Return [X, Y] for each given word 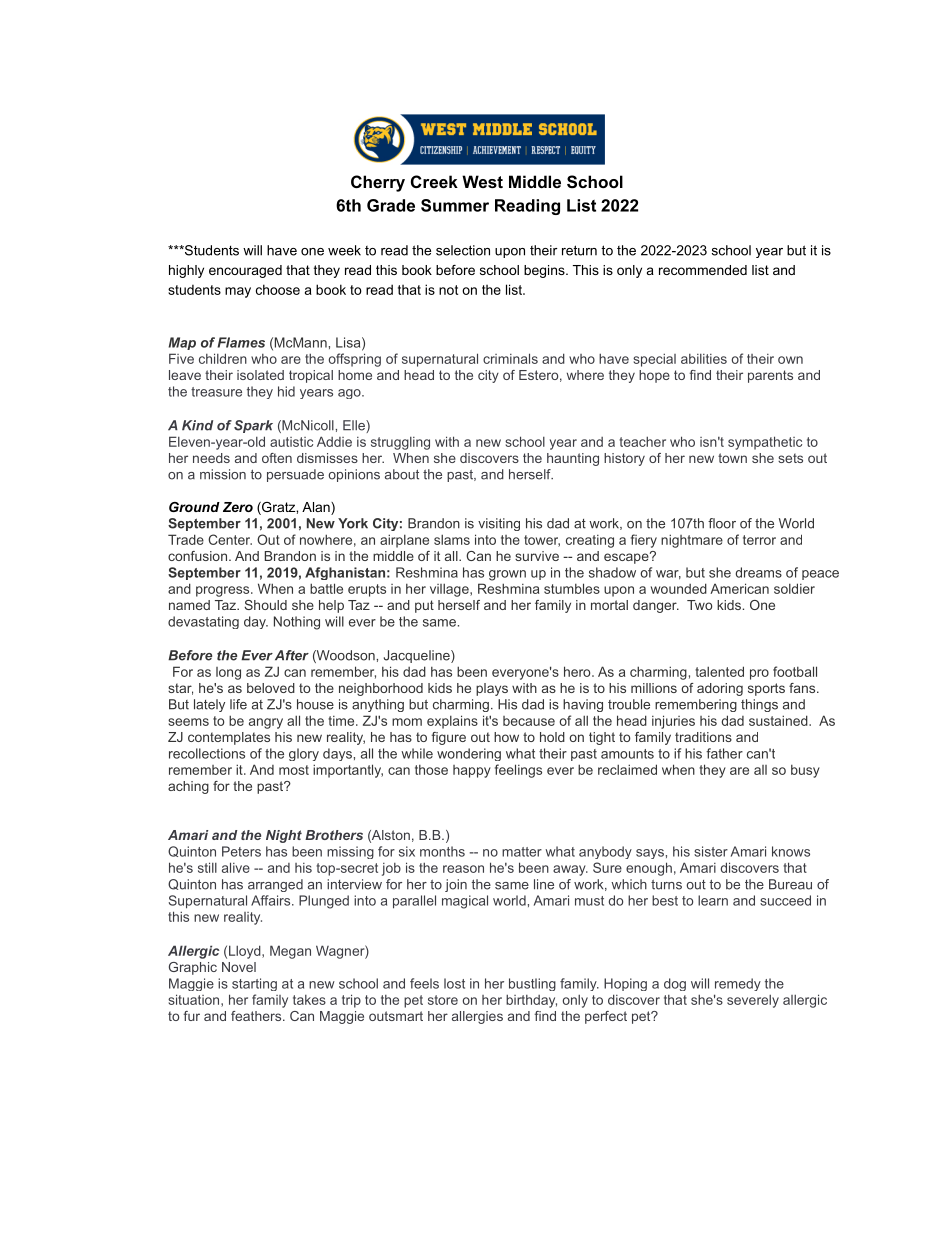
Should [265, 605]
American [739, 588]
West [482, 181]
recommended [703, 270]
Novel [239, 967]
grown [507, 575]
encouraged [245, 271]
